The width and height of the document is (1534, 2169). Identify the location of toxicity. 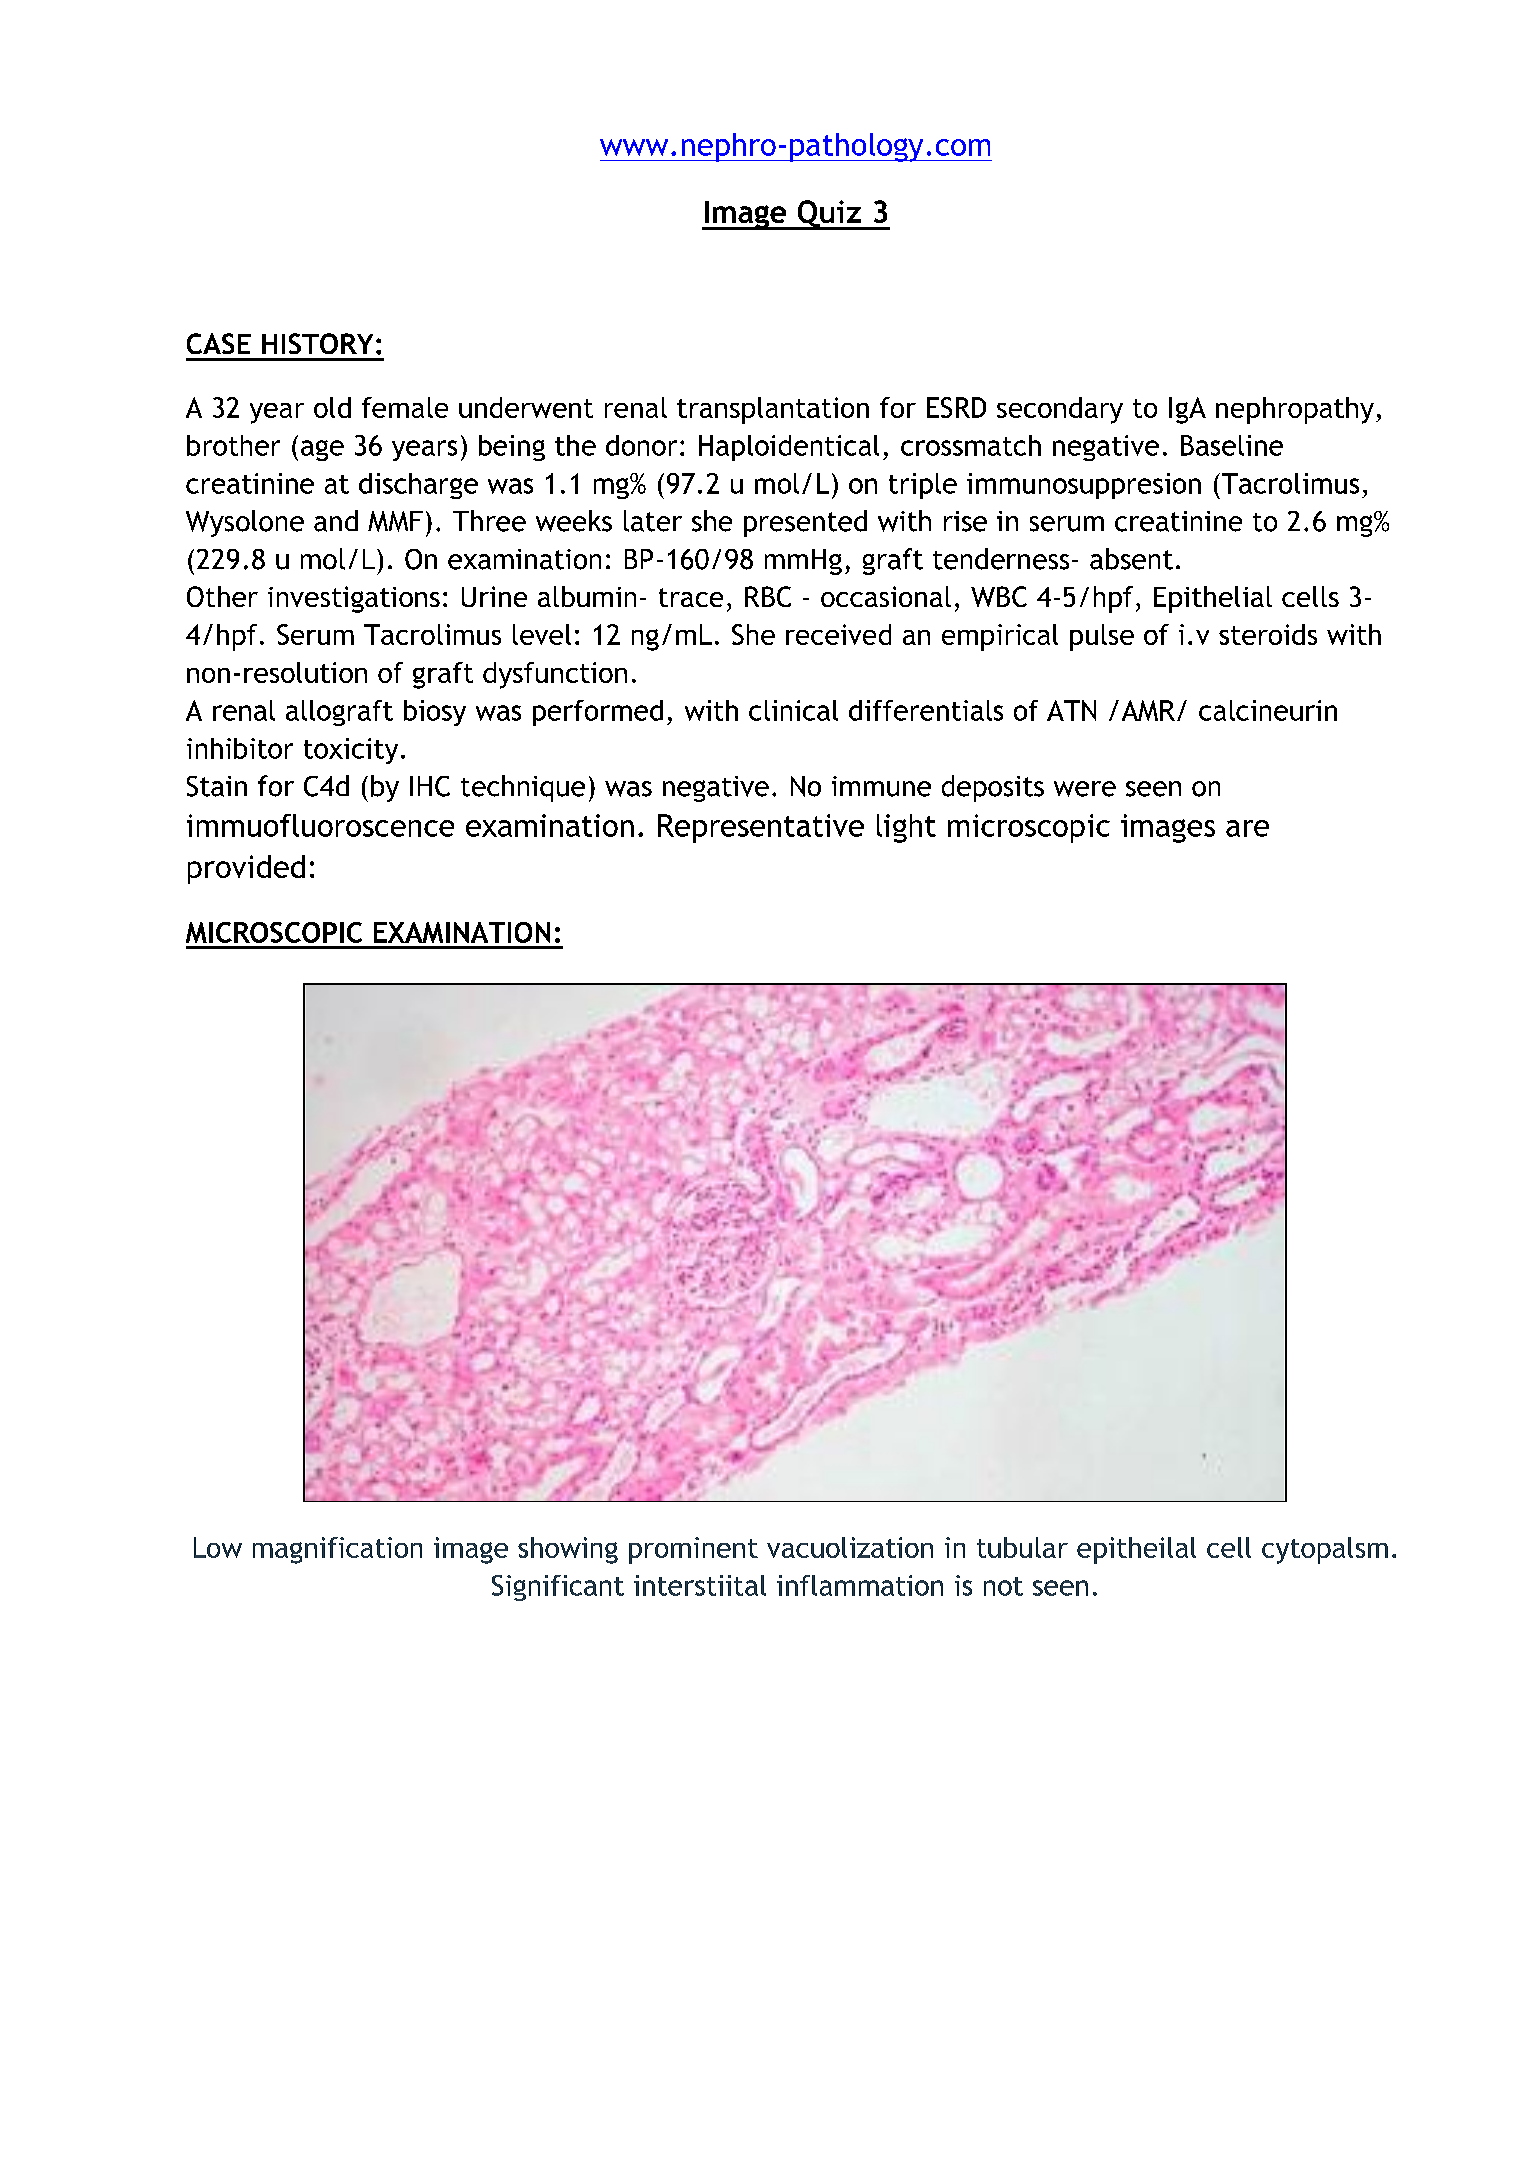
(351, 751).
